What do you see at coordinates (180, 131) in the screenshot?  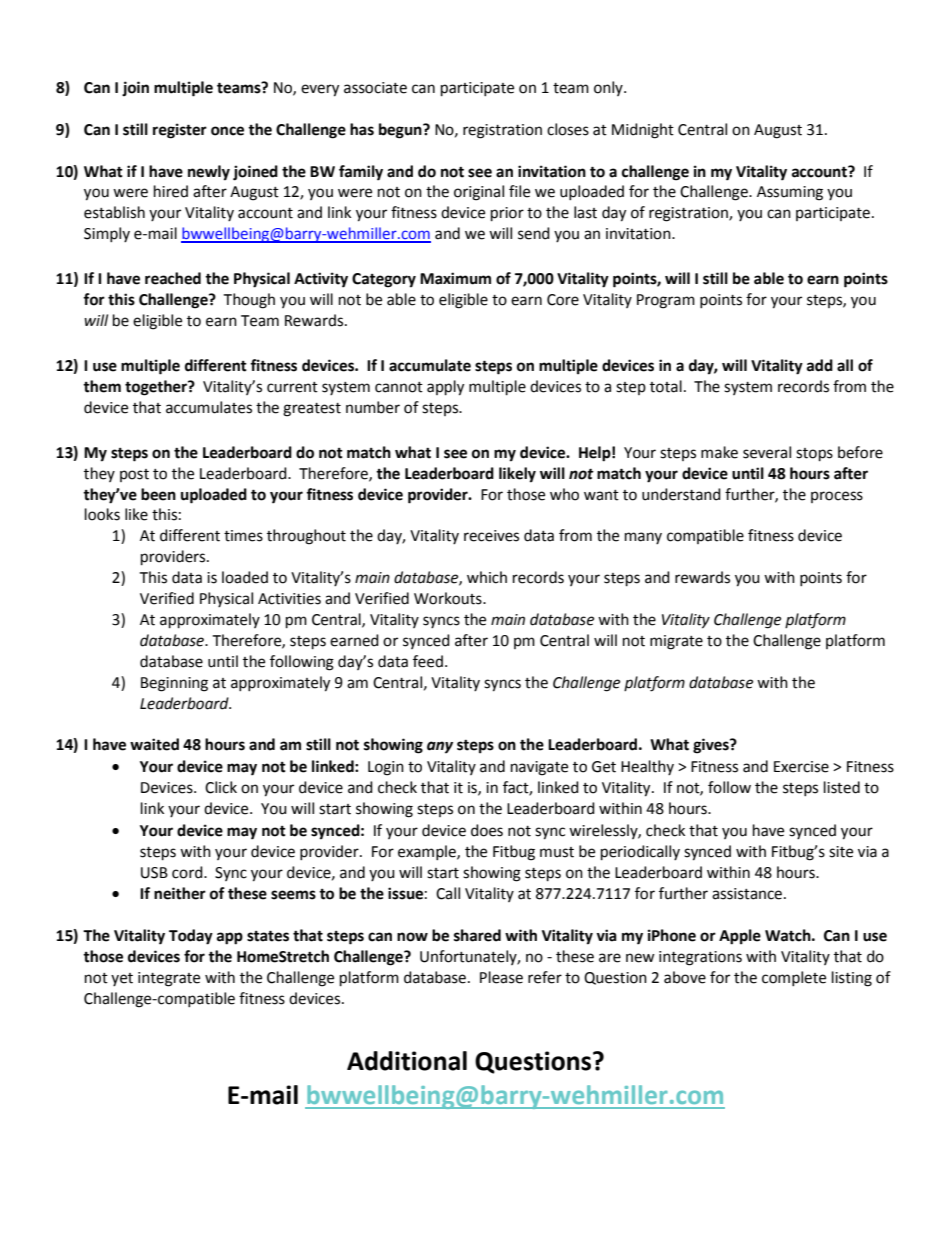 I see `register` at bounding box center [180, 131].
